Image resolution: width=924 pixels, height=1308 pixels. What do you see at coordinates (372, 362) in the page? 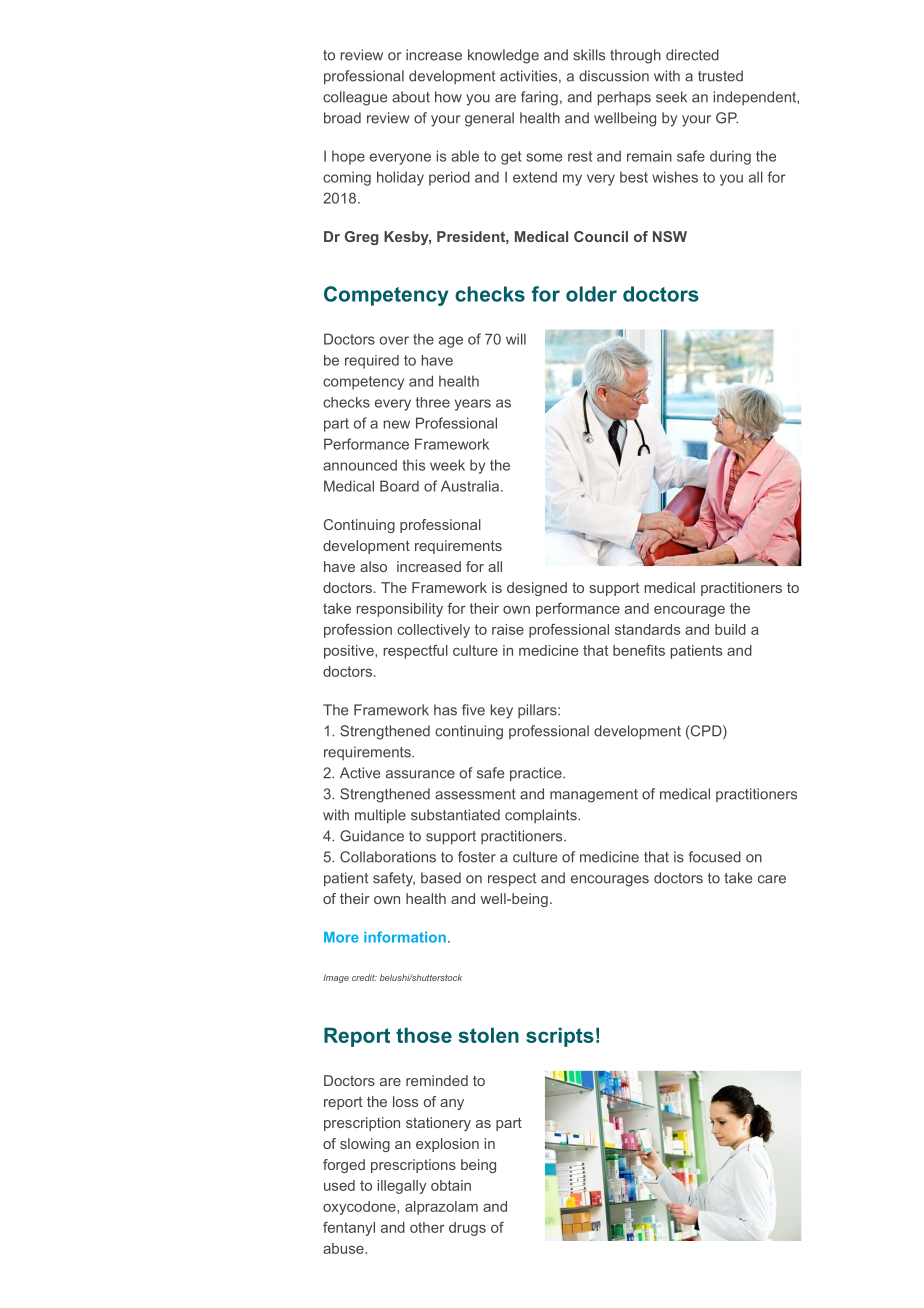
I see `required` at bounding box center [372, 362].
